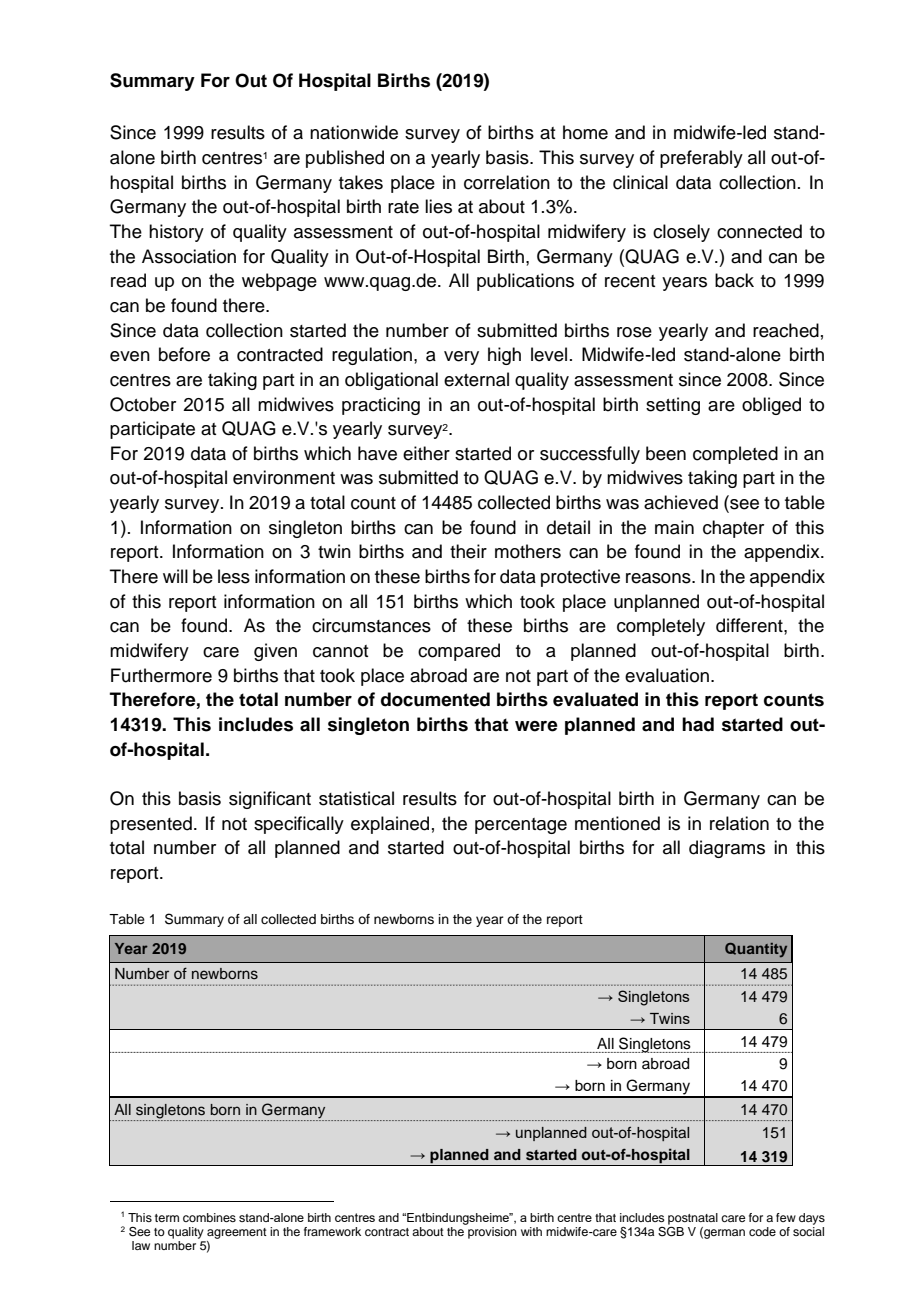  Describe the element at coordinates (209, 1217) in the page. I see `combines` at that location.
